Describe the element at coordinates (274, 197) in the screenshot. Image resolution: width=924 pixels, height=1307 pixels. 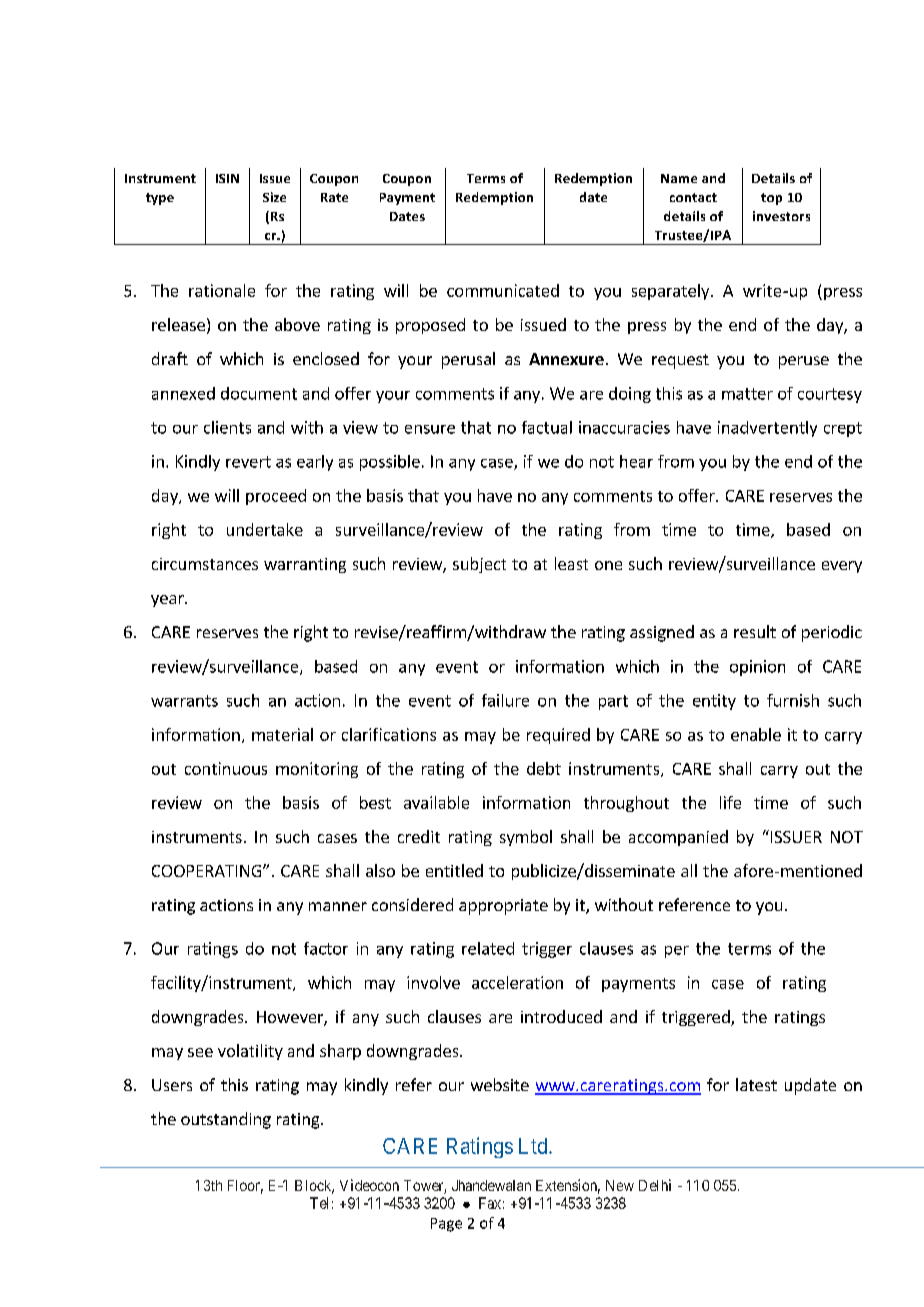
I see `Size` at that location.
